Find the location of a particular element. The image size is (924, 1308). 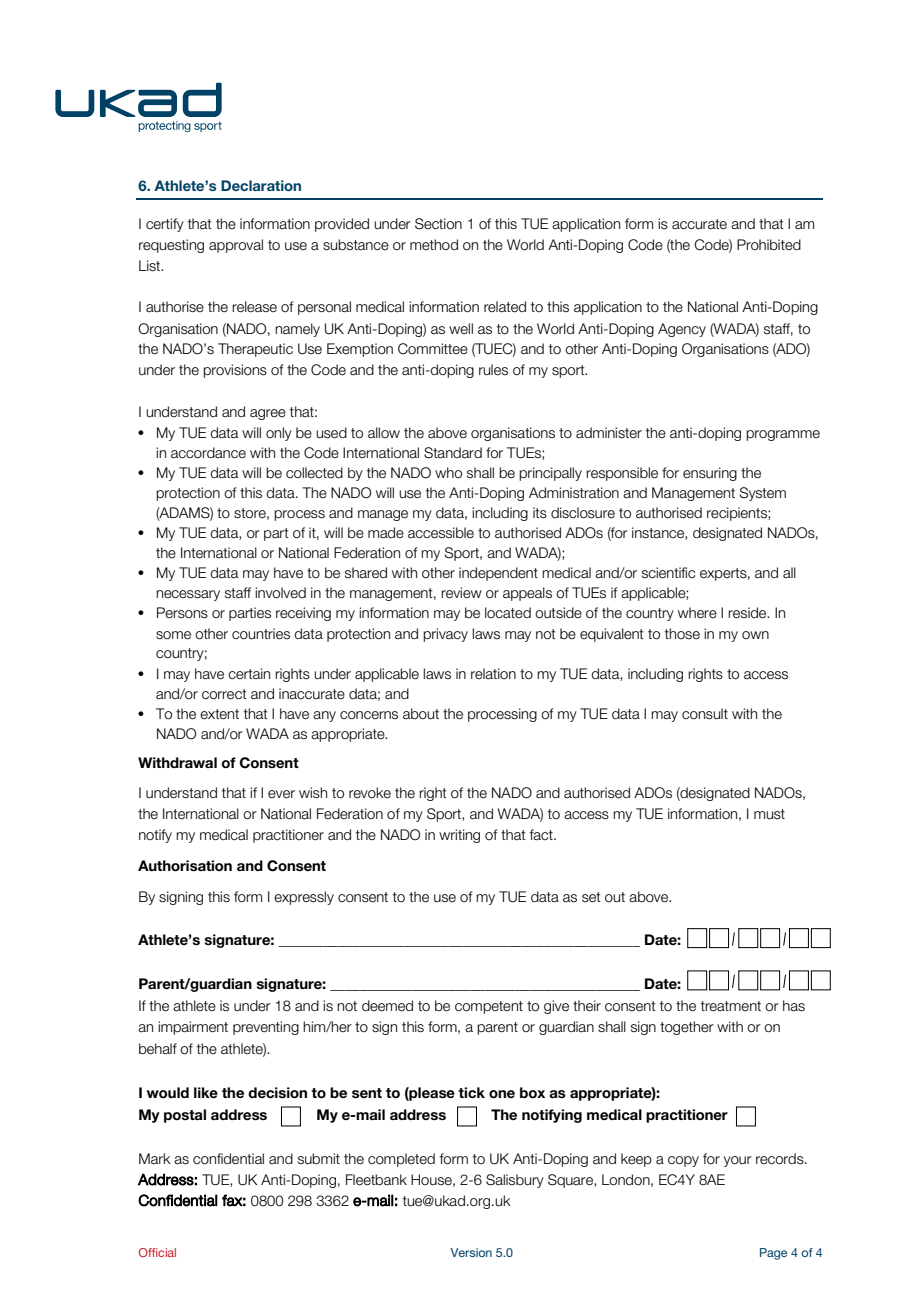

about is located at coordinates (421, 714).
